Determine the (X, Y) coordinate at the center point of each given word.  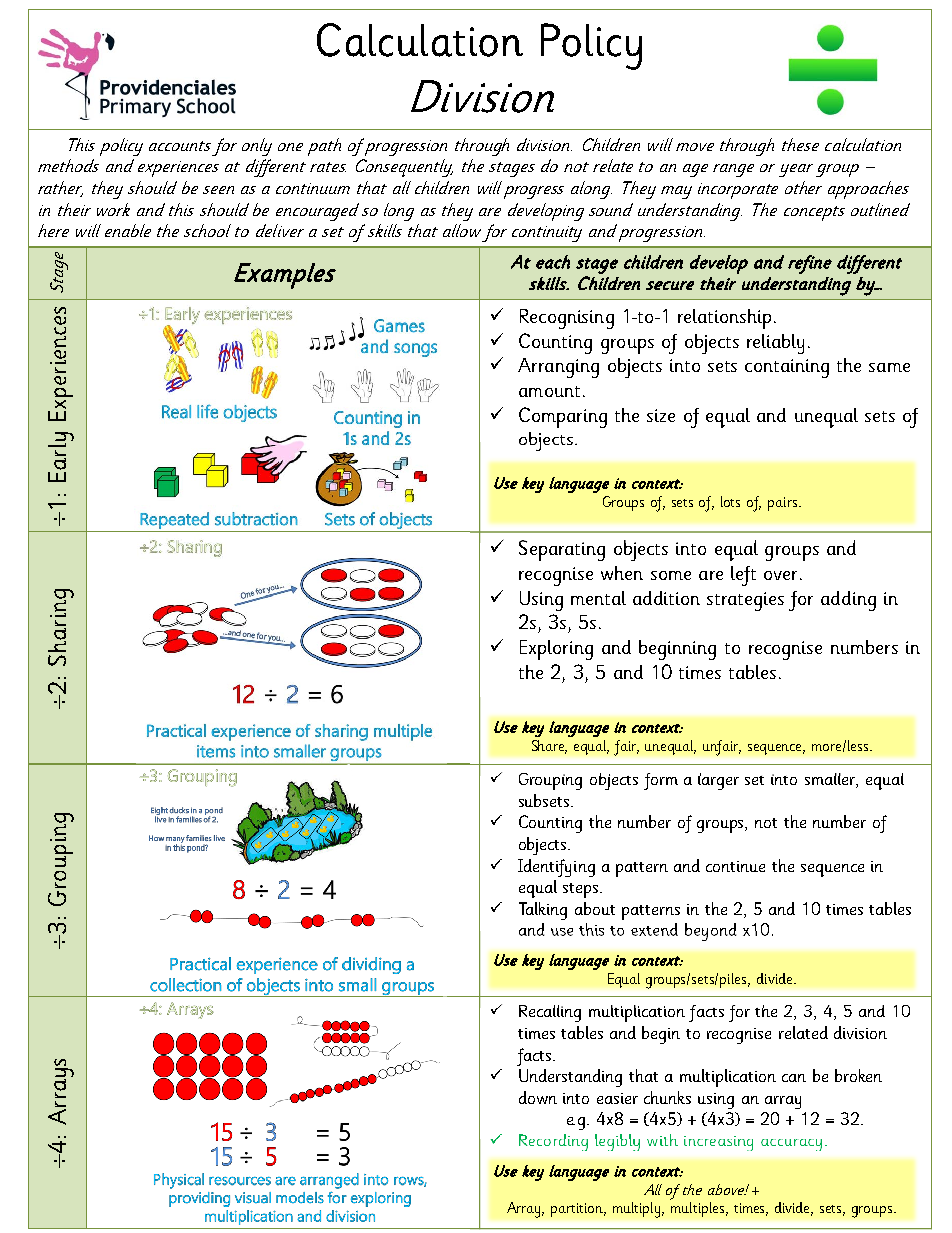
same (889, 367)
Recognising (567, 319)
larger (718, 781)
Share (549, 747)
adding (848, 601)
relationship (724, 319)
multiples (697, 1209)
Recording (553, 1142)
